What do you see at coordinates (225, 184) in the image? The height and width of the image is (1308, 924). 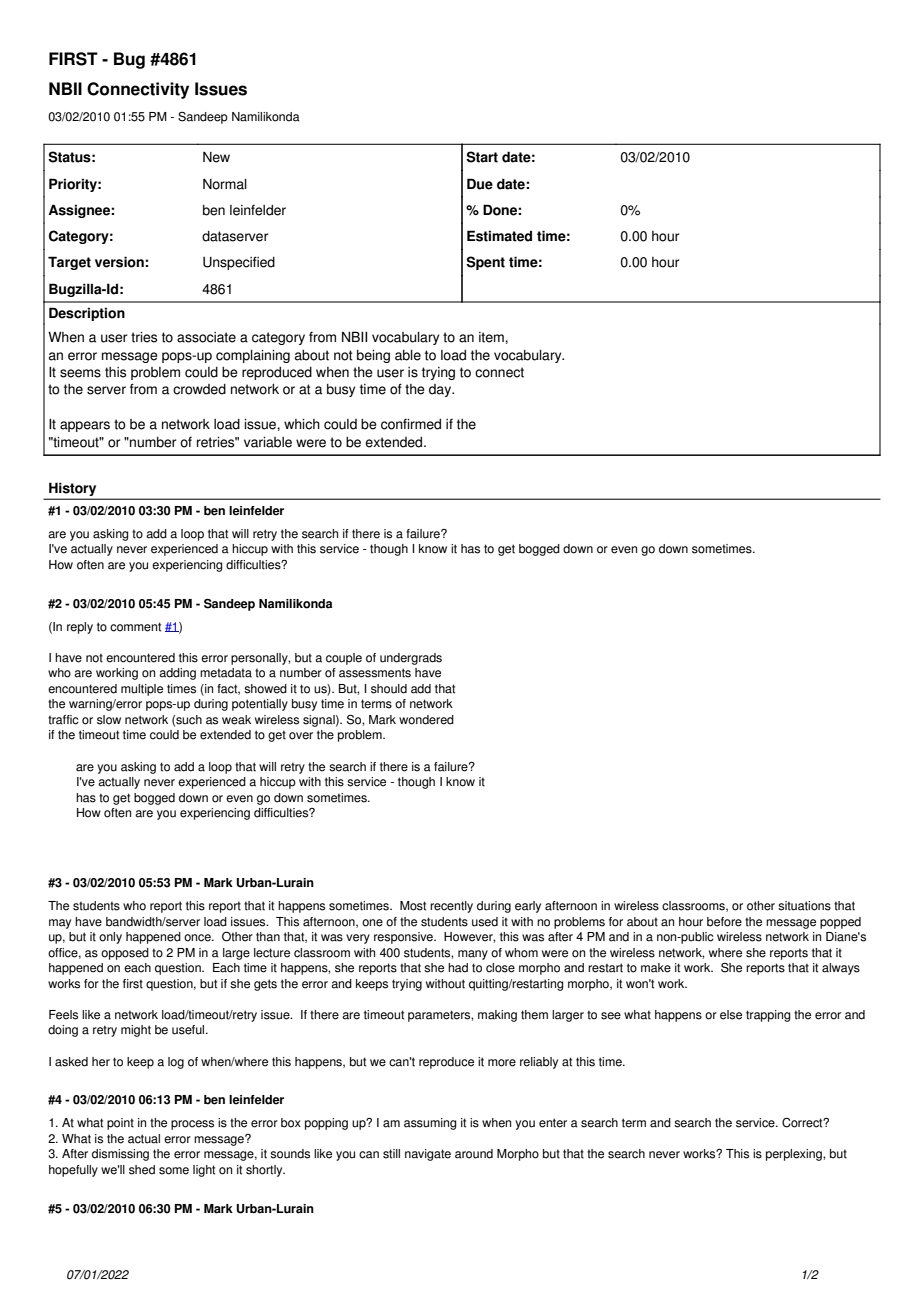 I see `Normal` at bounding box center [225, 184].
